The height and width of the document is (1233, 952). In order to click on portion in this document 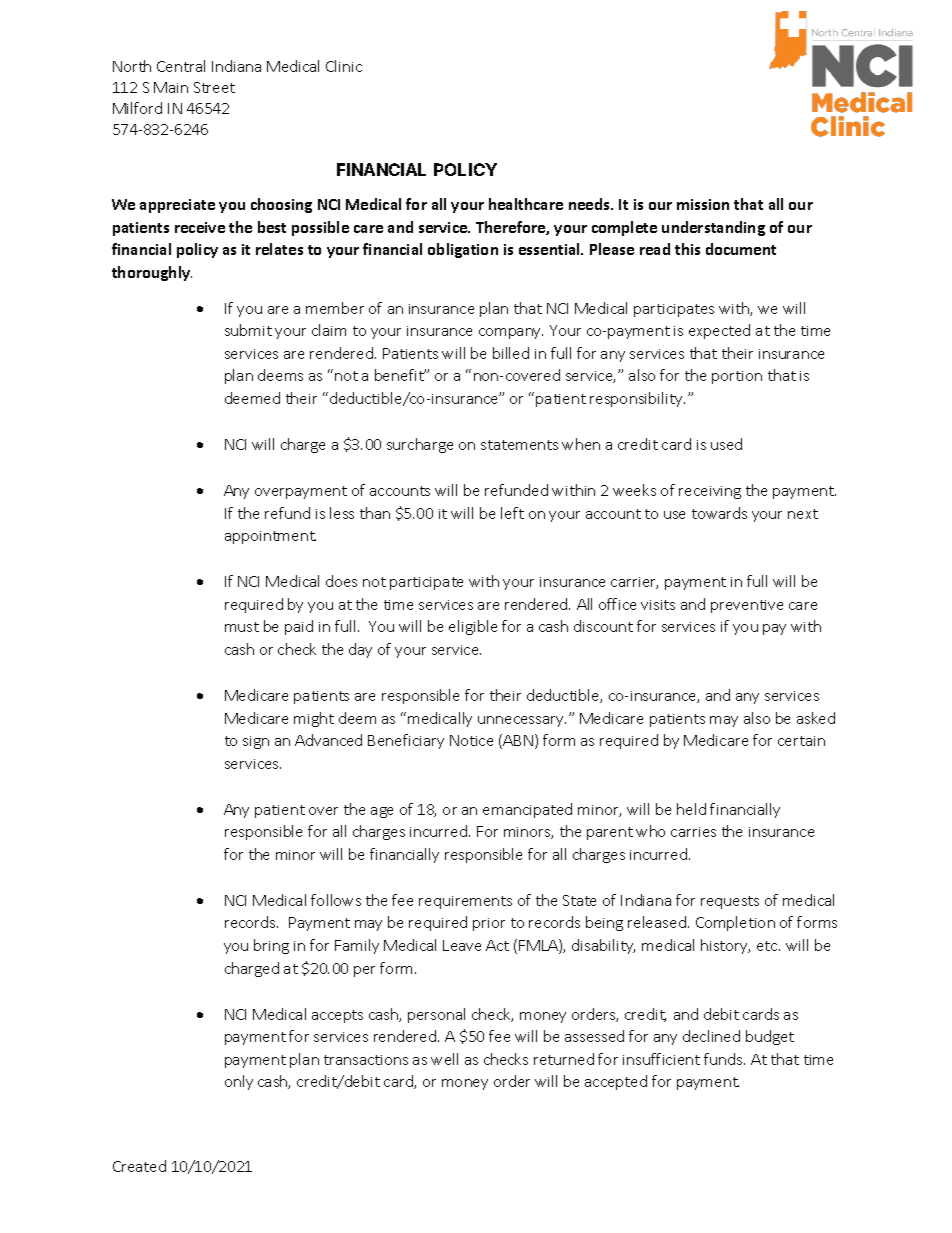, I will do `click(737, 377)`.
